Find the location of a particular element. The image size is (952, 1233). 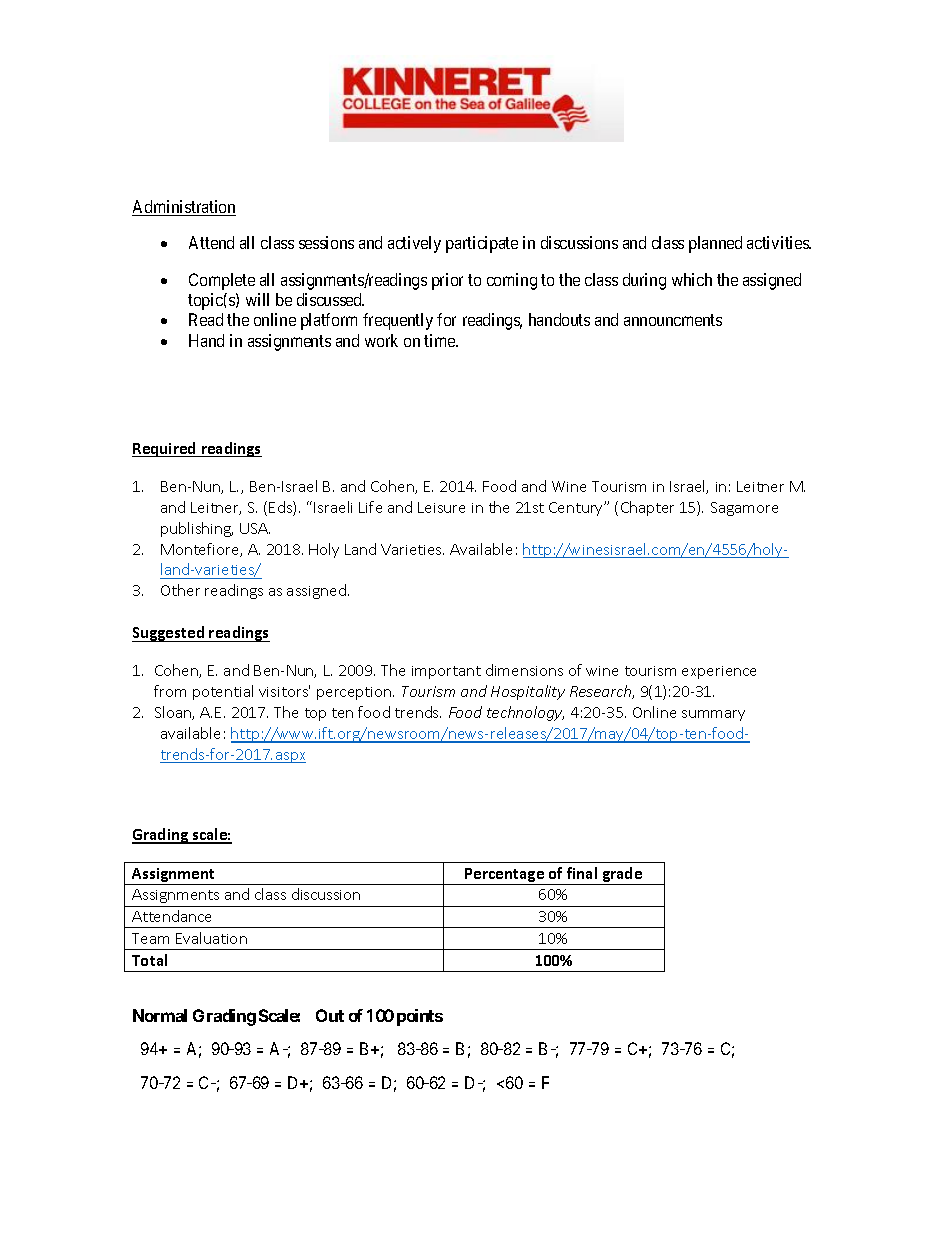

Administration is located at coordinates (184, 208).
